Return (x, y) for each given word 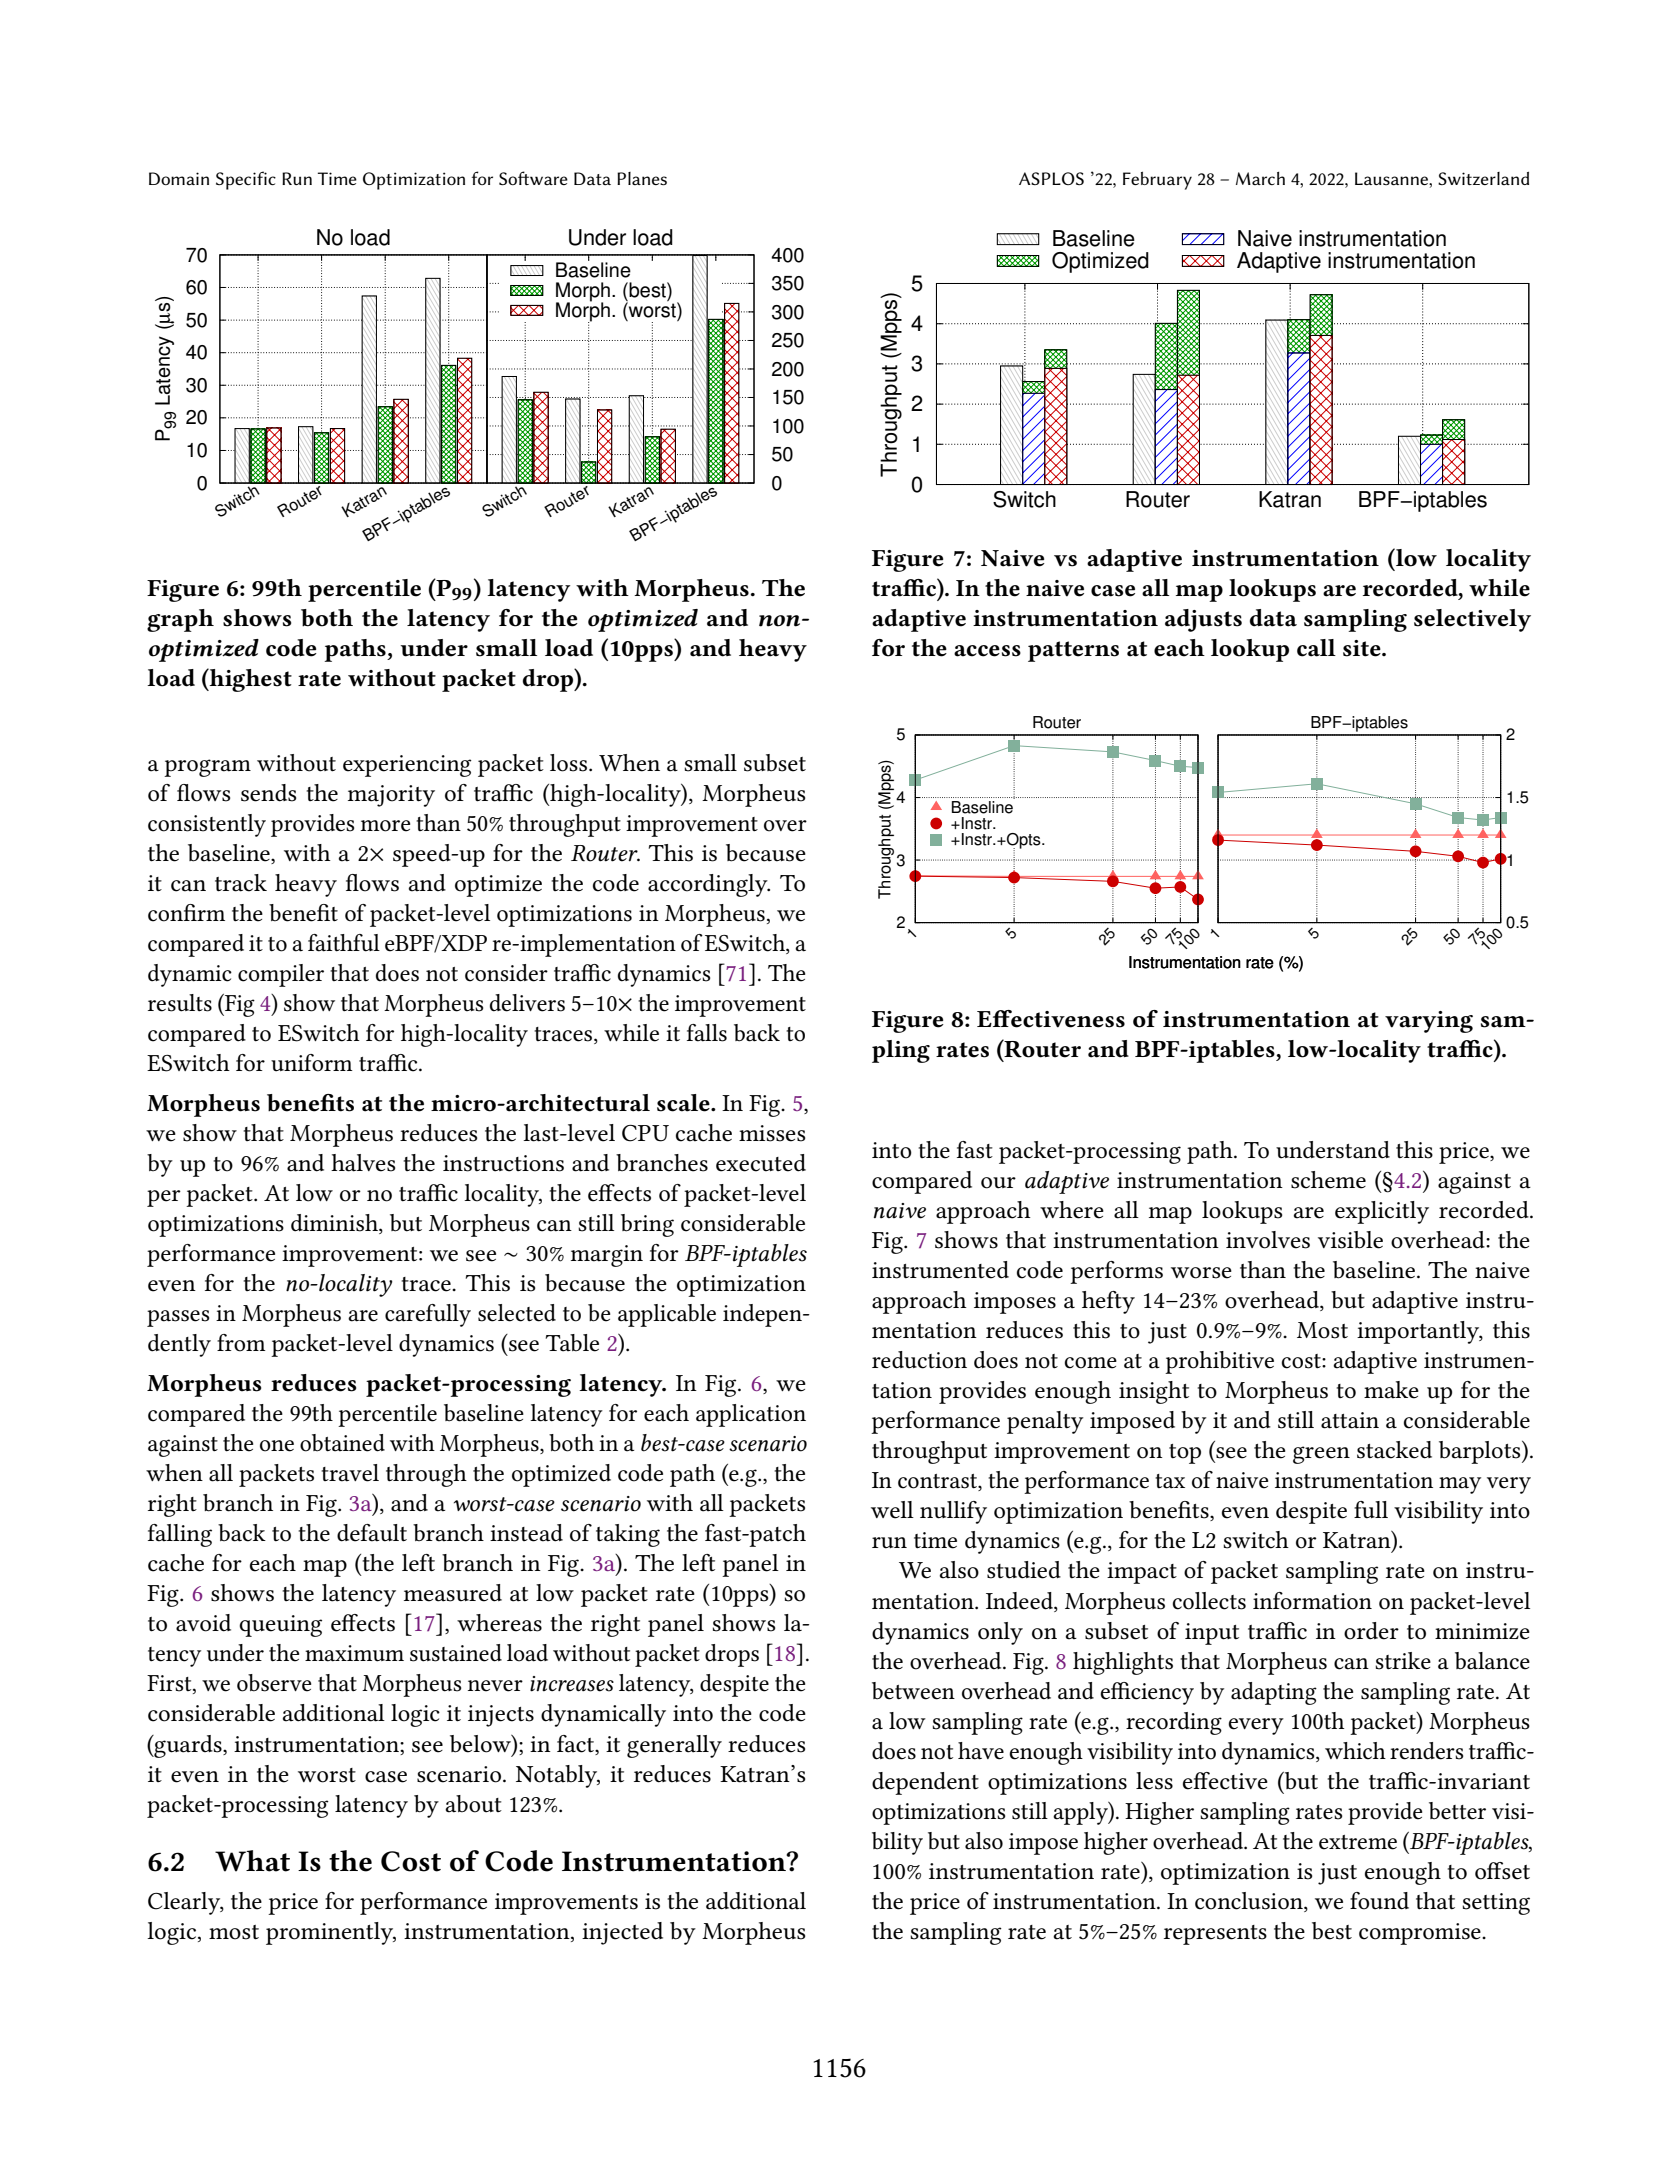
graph (180, 620)
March (1260, 178)
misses (772, 1133)
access (987, 651)
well (892, 1510)
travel (350, 1473)
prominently (331, 1933)
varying (1429, 1022)
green (1321, 1455)
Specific (246, 180)
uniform (312, 1063)
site (1363, 648)
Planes (642, 178)
